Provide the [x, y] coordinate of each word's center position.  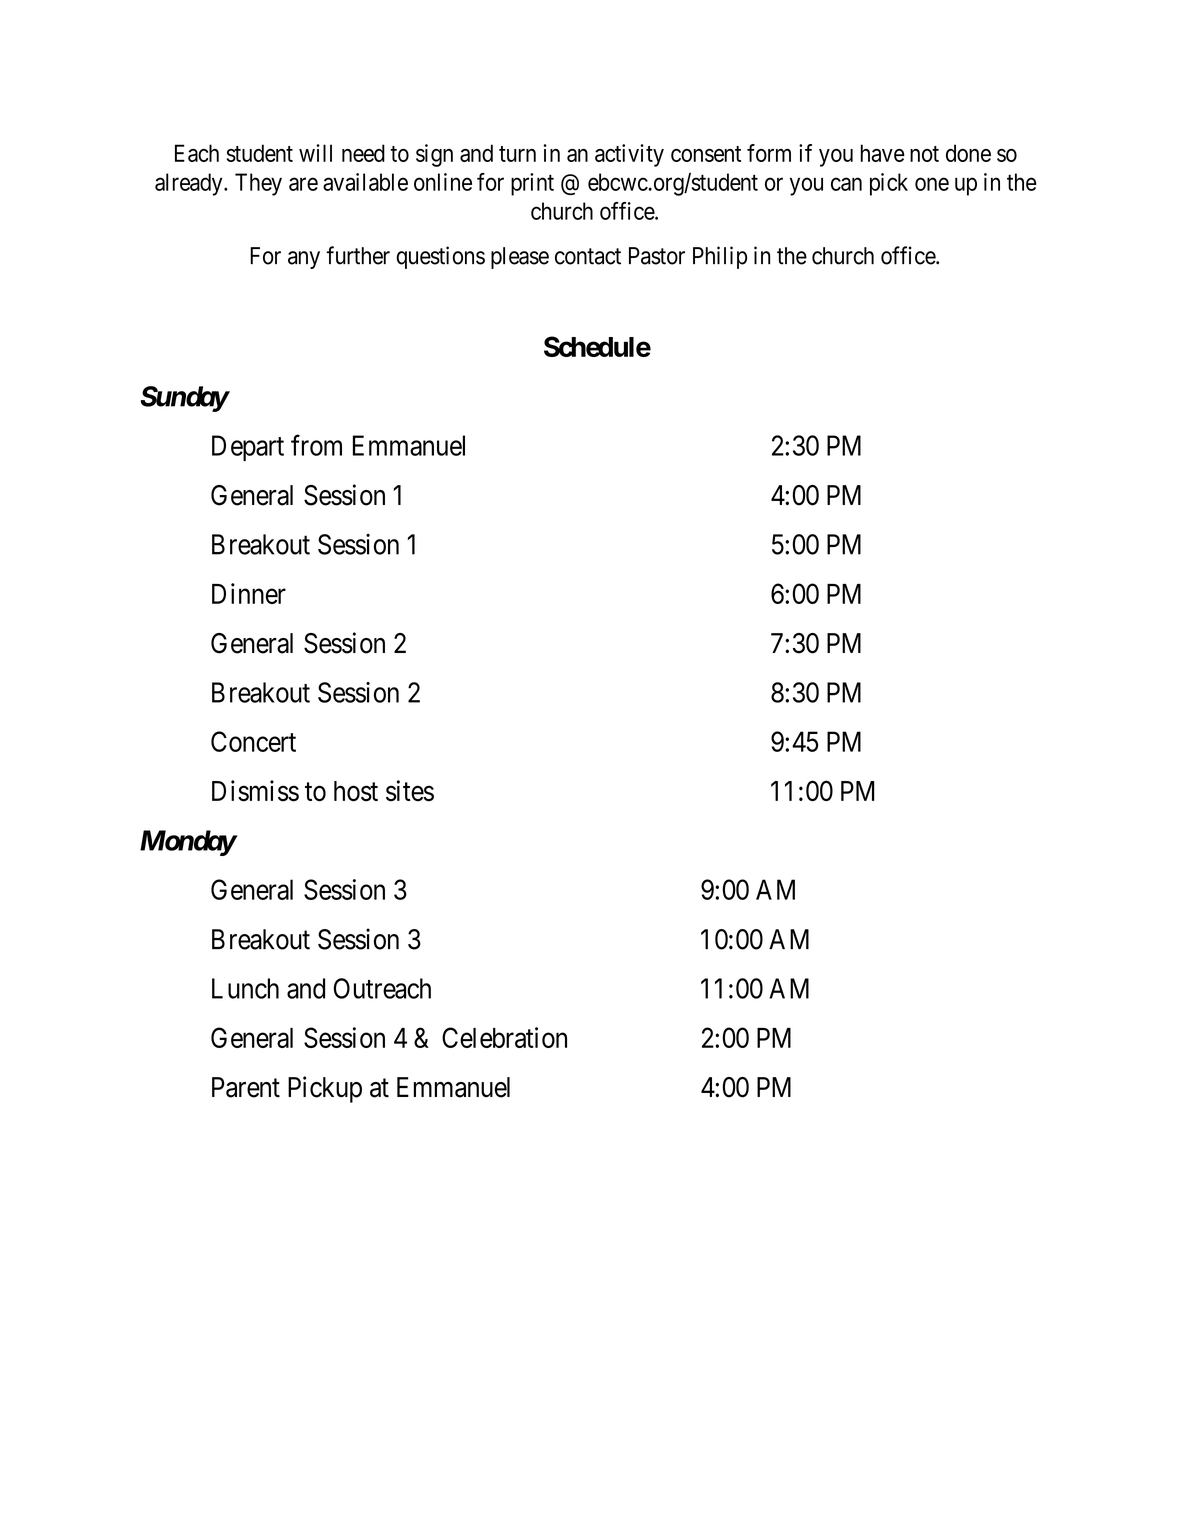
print [532, 184]
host [356, 791]
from [316, 445]
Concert [253, 741]
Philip [720, 257]
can [846, 184]
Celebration [504, 1037]
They [258, 184]
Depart [248, 448]
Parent [246, 1087]
